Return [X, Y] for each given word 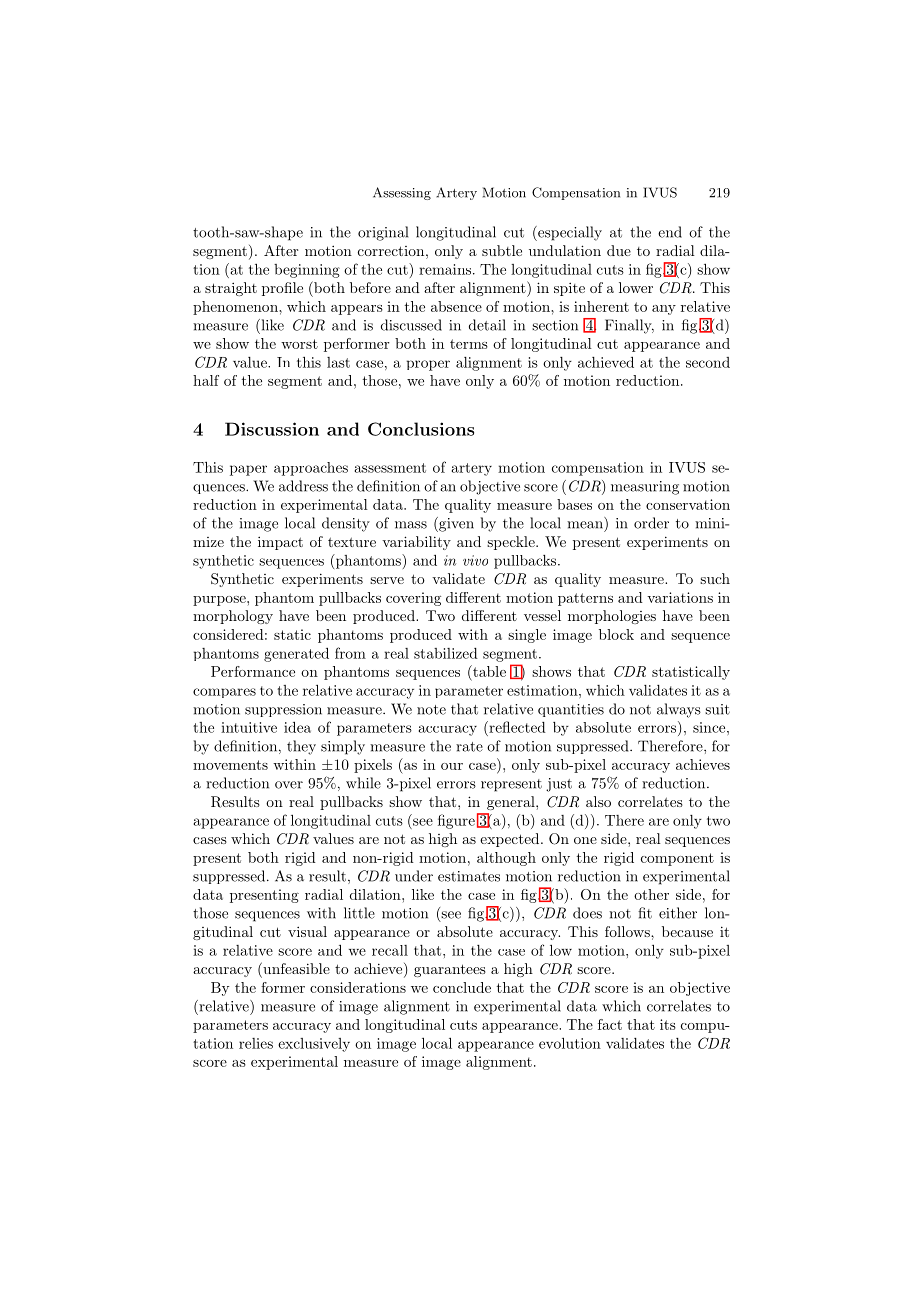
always [679, 710]
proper [428, 365]
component [677, 859]
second [708, 362]
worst [299, 344]
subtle [502, 250]
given [455, 524]
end [670, 232]
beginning [307, 271]
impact [280, 543]
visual [307, 931]
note [431, 710]
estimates [469, 876]
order [651, 523]
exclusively [314, 1045]
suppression [283, 710]
